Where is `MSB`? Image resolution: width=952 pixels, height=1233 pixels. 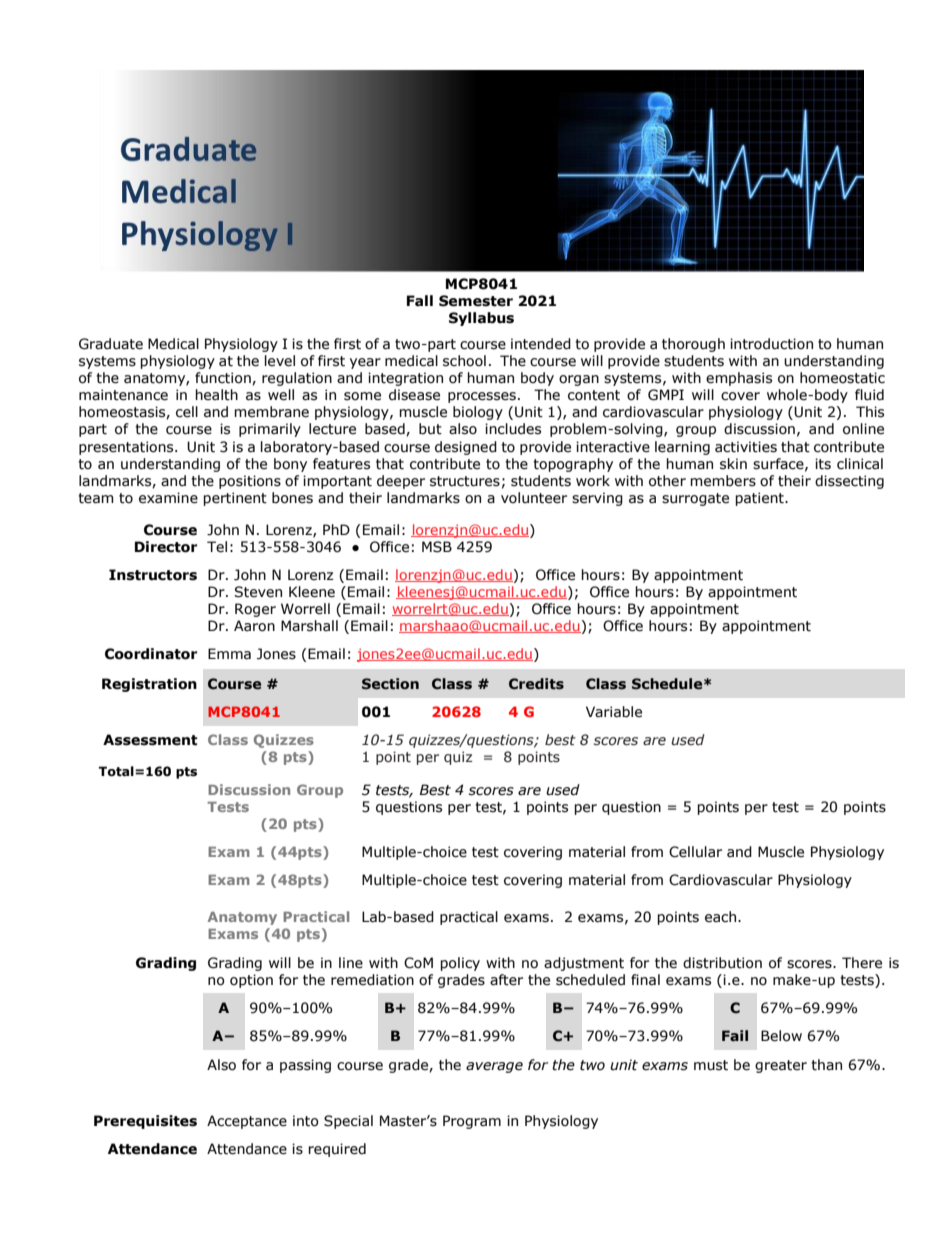
MSB is located at coordinates (437, 547).
